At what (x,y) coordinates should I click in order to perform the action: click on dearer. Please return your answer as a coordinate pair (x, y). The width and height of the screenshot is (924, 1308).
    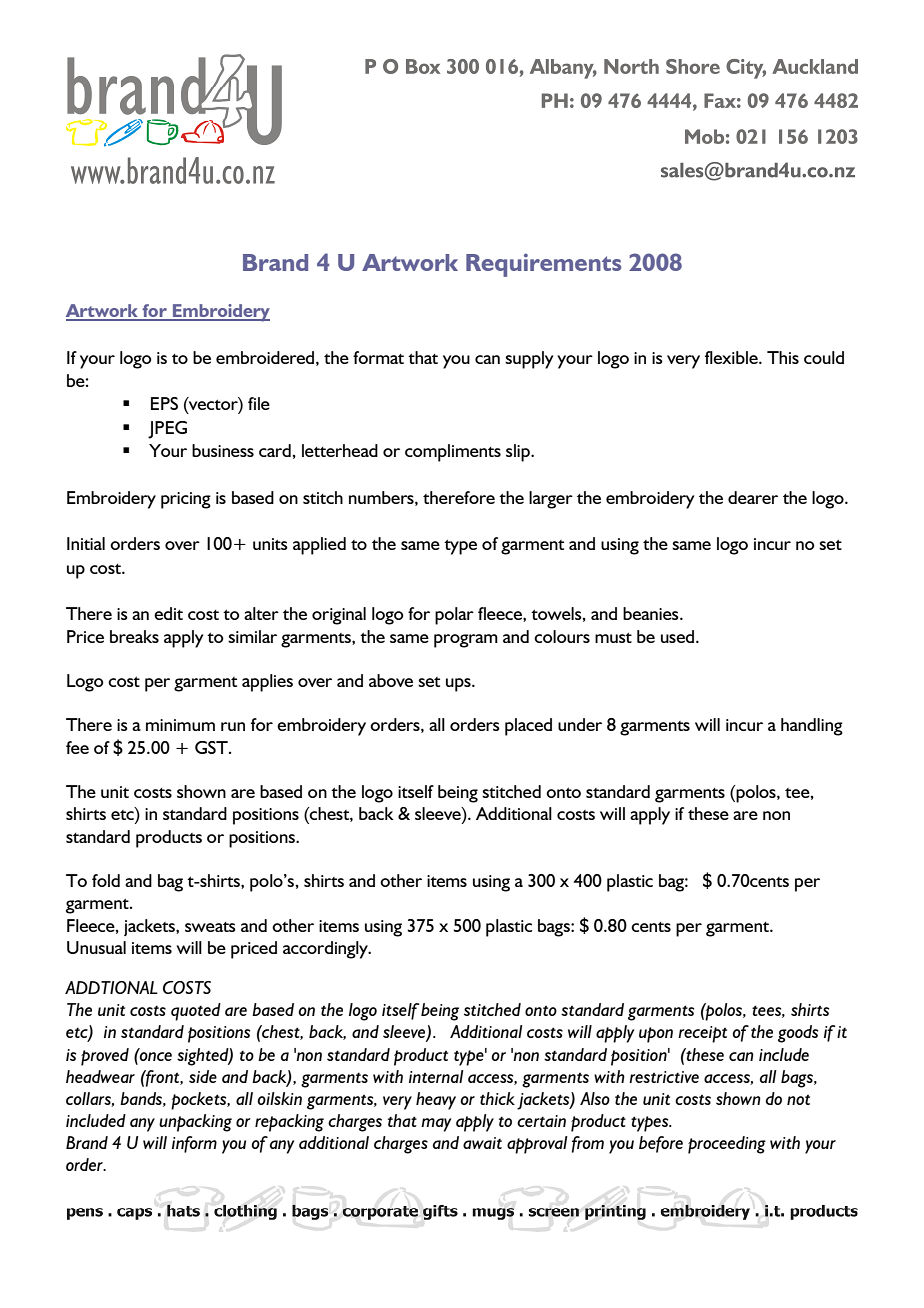
    Looking at the image, I should click on (753, 497).
